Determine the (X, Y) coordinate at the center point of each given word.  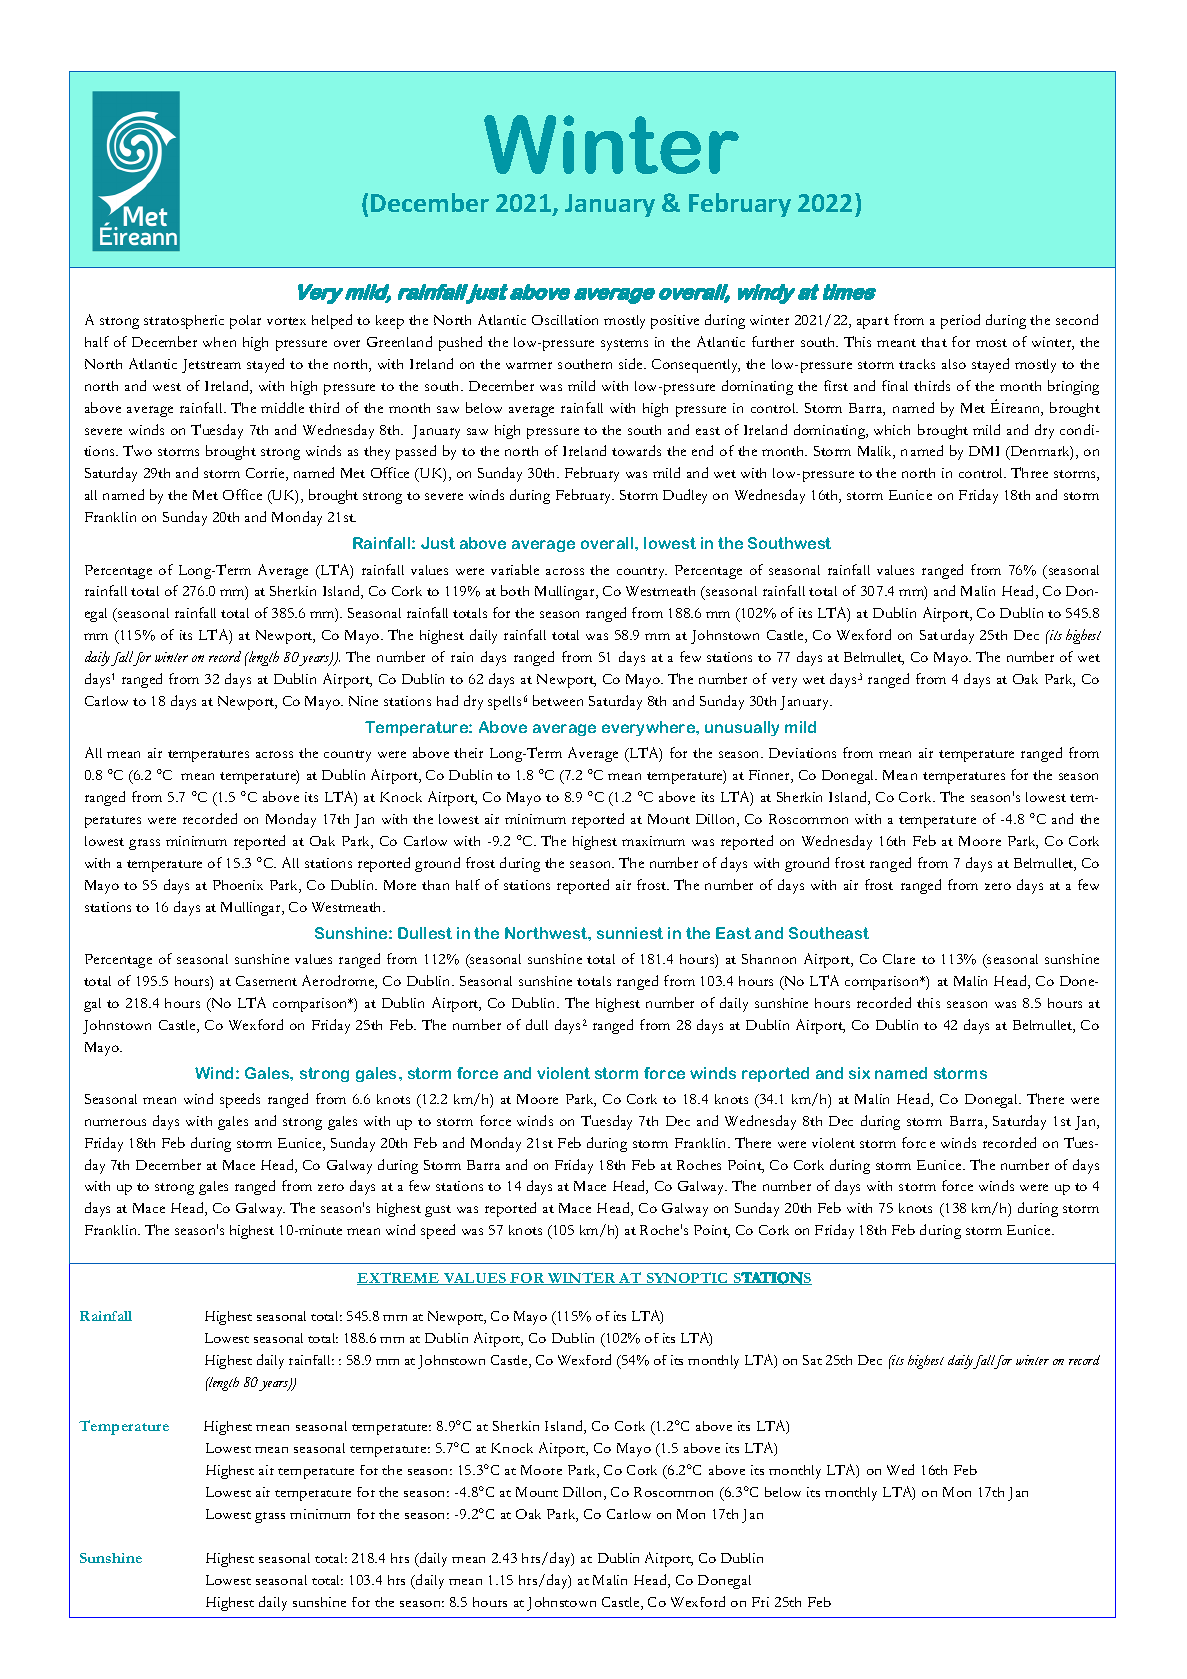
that (934, 342)
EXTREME (399, 1278)
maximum (653, 841)
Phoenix (238, 885)
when (219, 342)
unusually (742, 728)
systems (624, 345)
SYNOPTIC (687, 1278)
